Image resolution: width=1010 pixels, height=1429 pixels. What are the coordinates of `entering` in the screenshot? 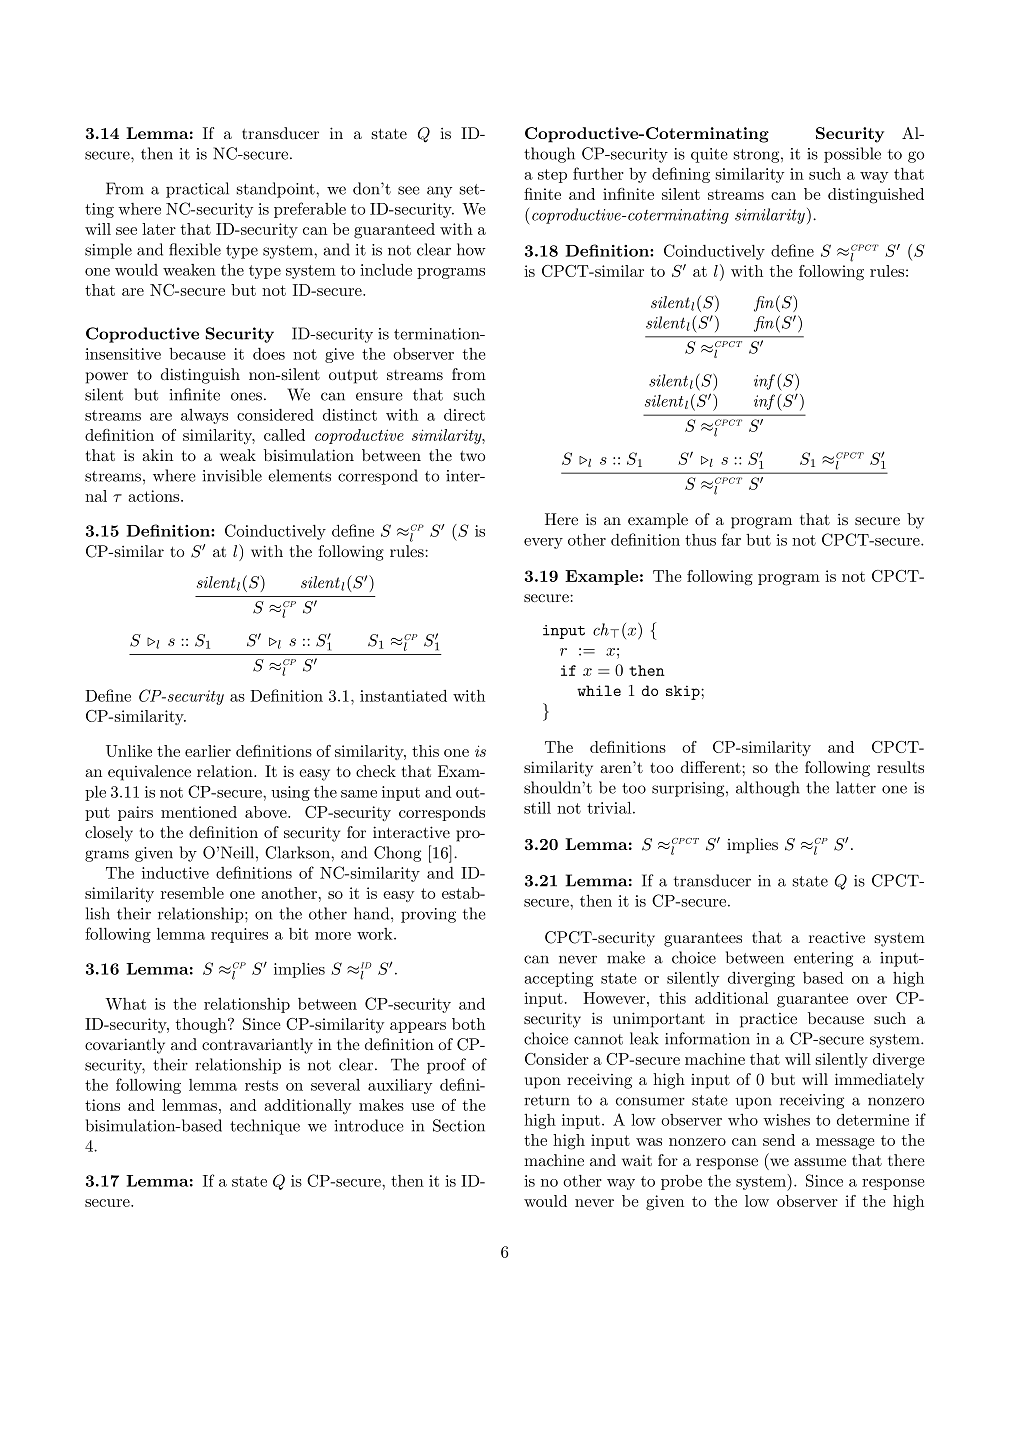 It's located at (823, 959).
